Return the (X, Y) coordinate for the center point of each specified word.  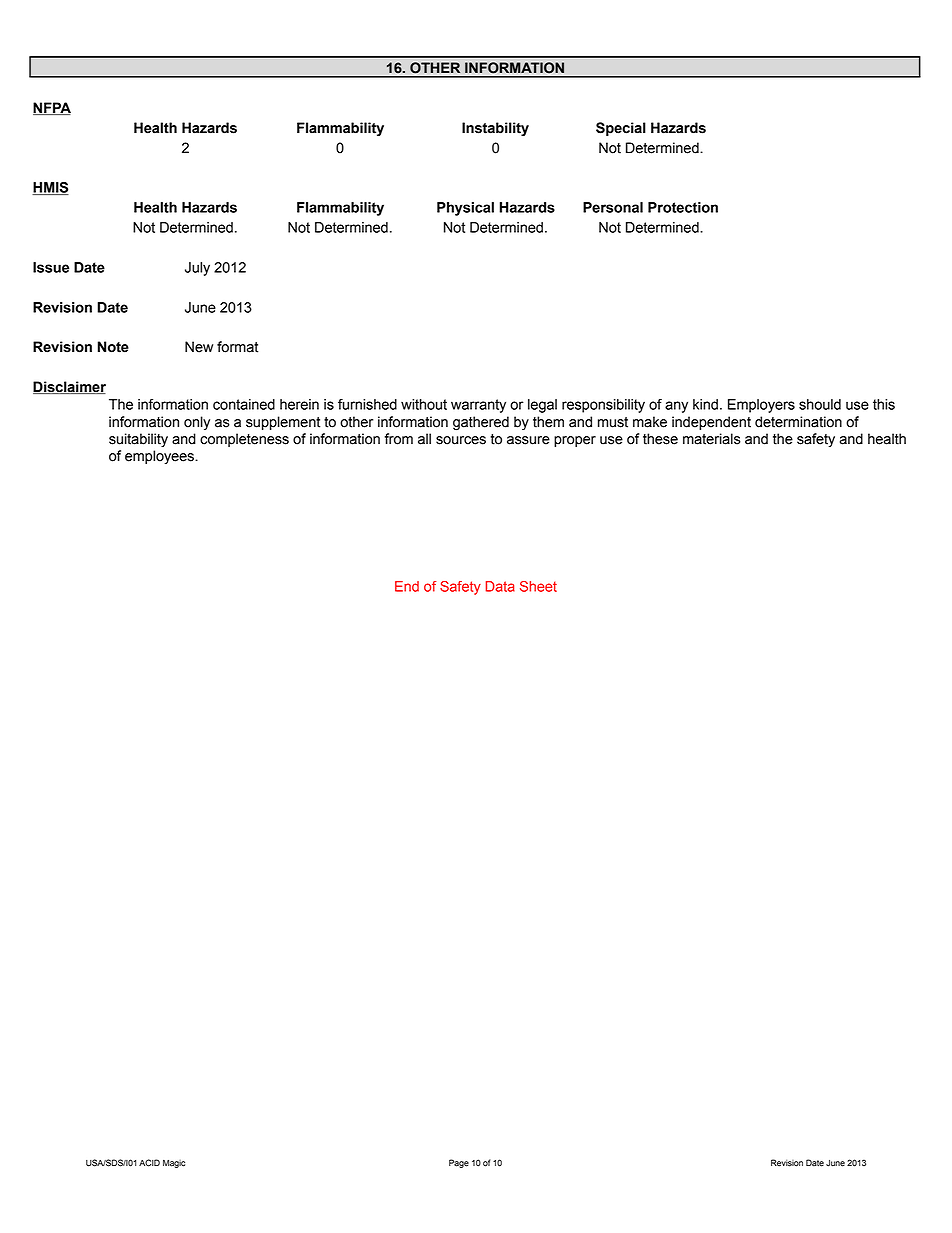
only (197, 423)
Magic (174, 1163)
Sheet (538, 586)
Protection (683, 207)
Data (500, 586)
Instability (495, 129)
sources (461, 440)
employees (160, 457)
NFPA (52, 108)
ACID (149, 1163)
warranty (478, 406)
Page (459, 1163)
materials (712, 439)
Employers (761, 406)
